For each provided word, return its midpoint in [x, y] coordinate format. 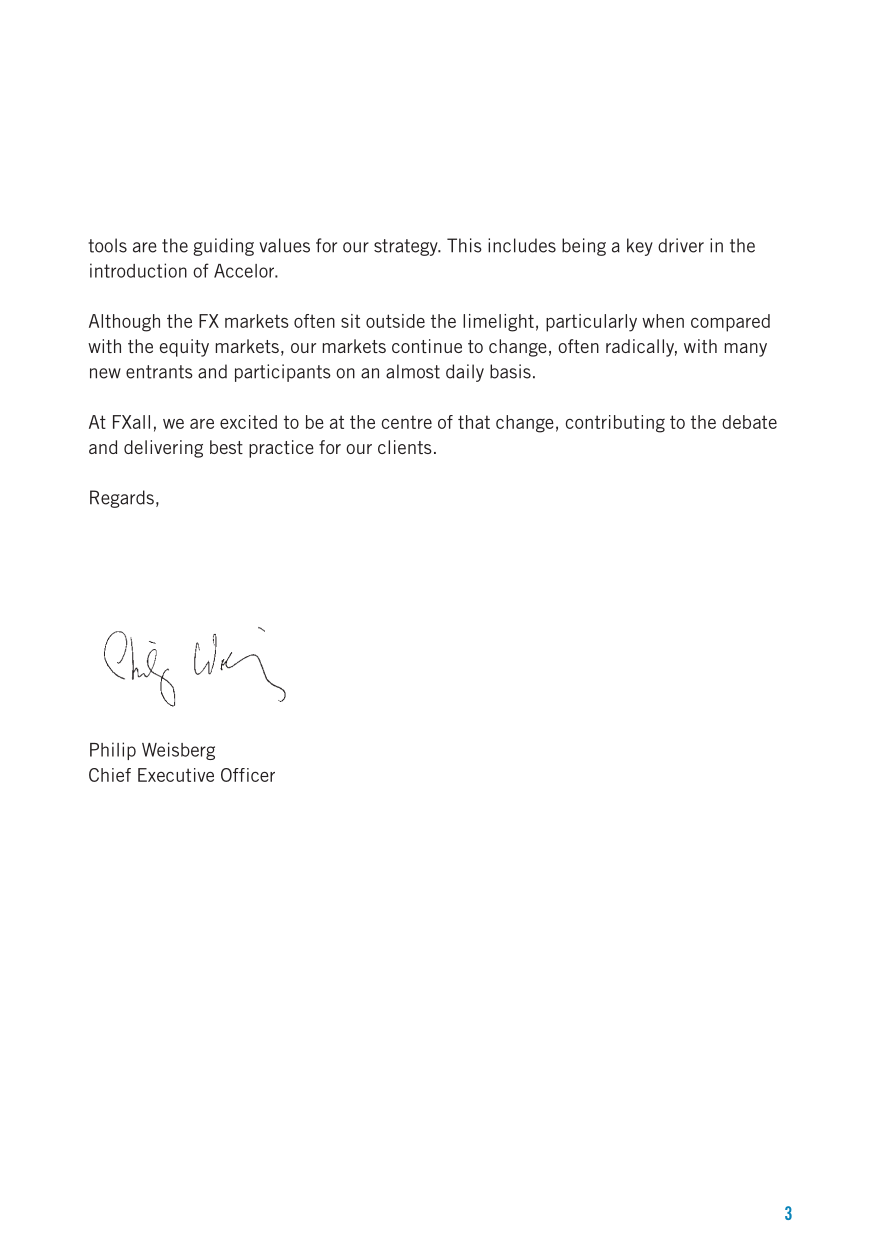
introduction [138, 270]
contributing [615, 424]
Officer [248, 775]
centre [407, 422]
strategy [407, 247]
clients [405, 447]
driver [681, 245]
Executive [176, 775]
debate [749, 422]
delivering [163, 449]
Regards [122, 499]
